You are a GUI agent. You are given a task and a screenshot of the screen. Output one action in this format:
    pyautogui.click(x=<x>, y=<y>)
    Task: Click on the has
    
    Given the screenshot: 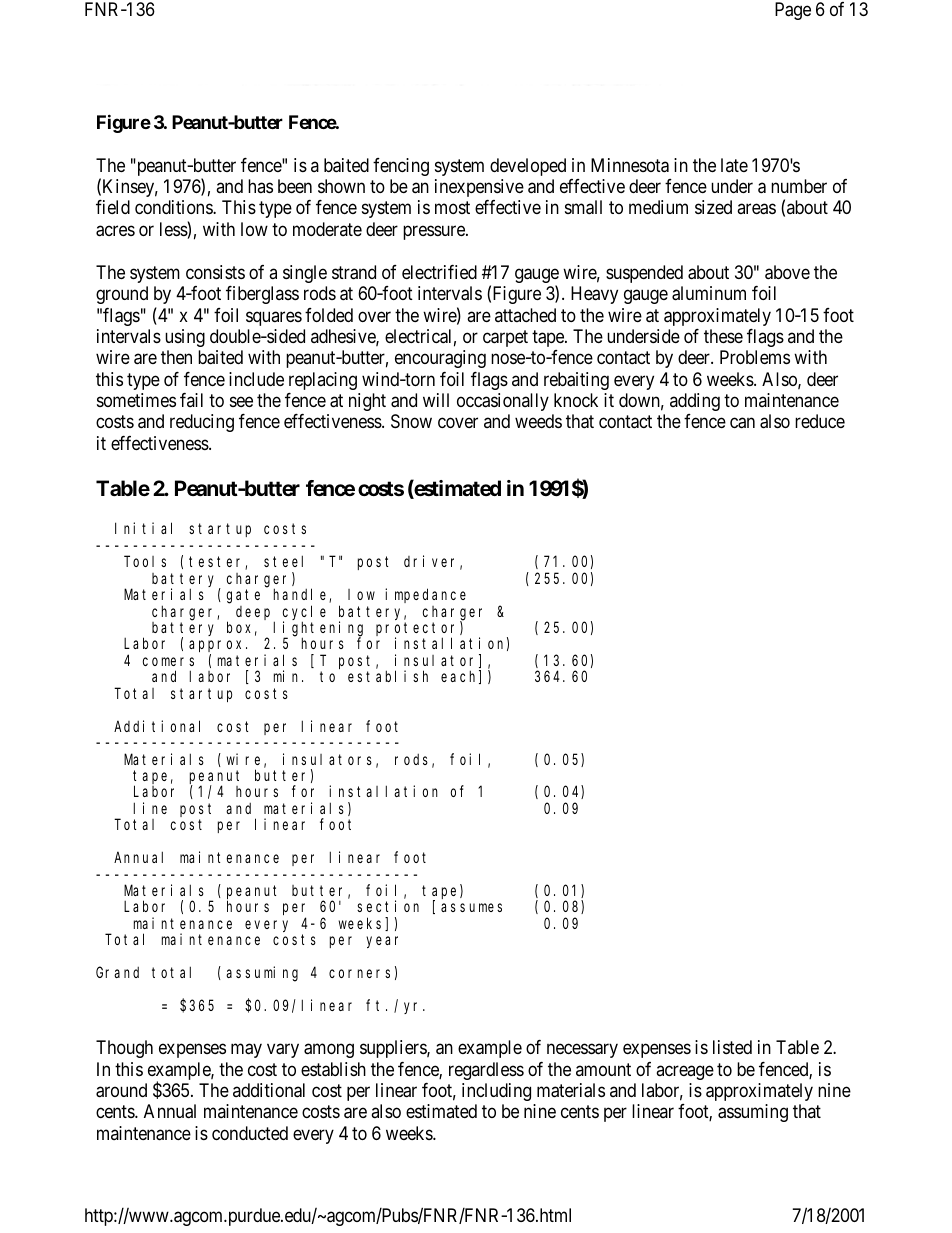 What is the action you would take?
    pyautogui.click(x=260, y=186)
